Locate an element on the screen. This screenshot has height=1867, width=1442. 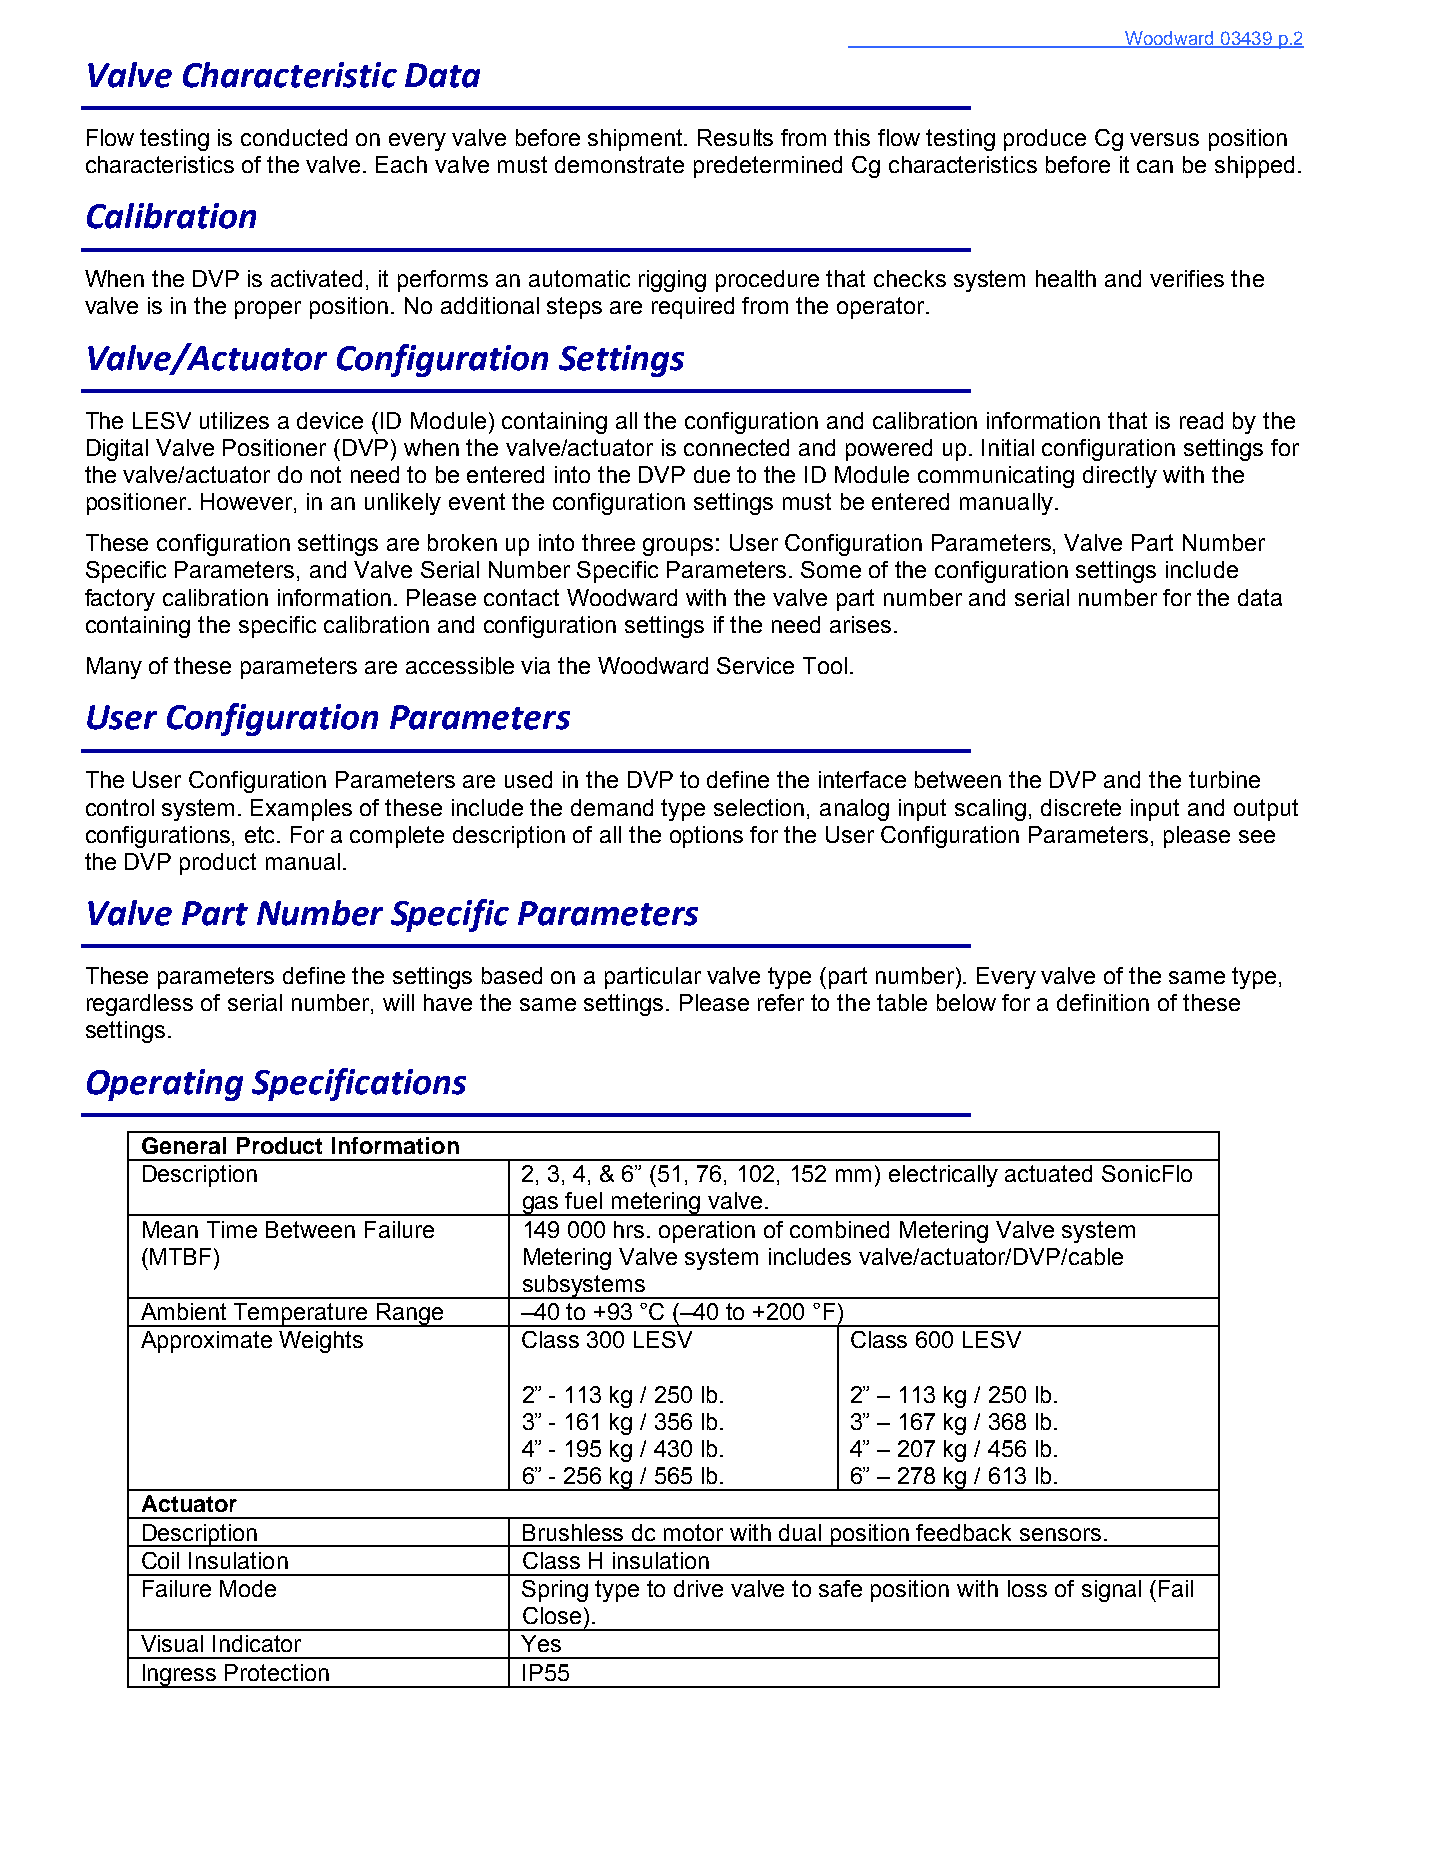
drive is located at coordinates (698, 1588).
